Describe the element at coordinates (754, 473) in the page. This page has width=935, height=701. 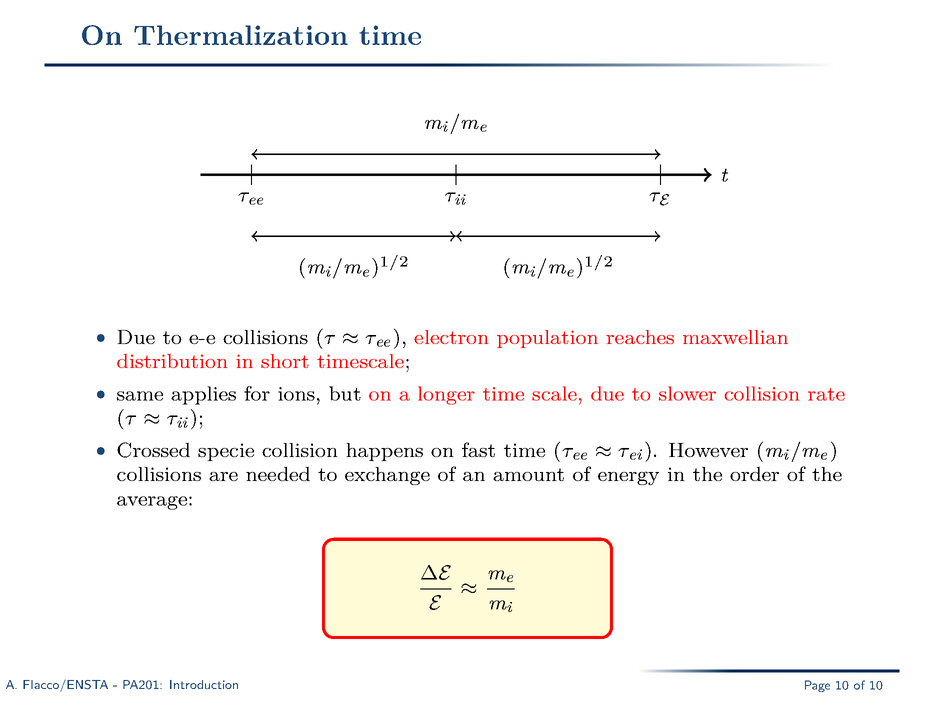
I see `order` at that location.
